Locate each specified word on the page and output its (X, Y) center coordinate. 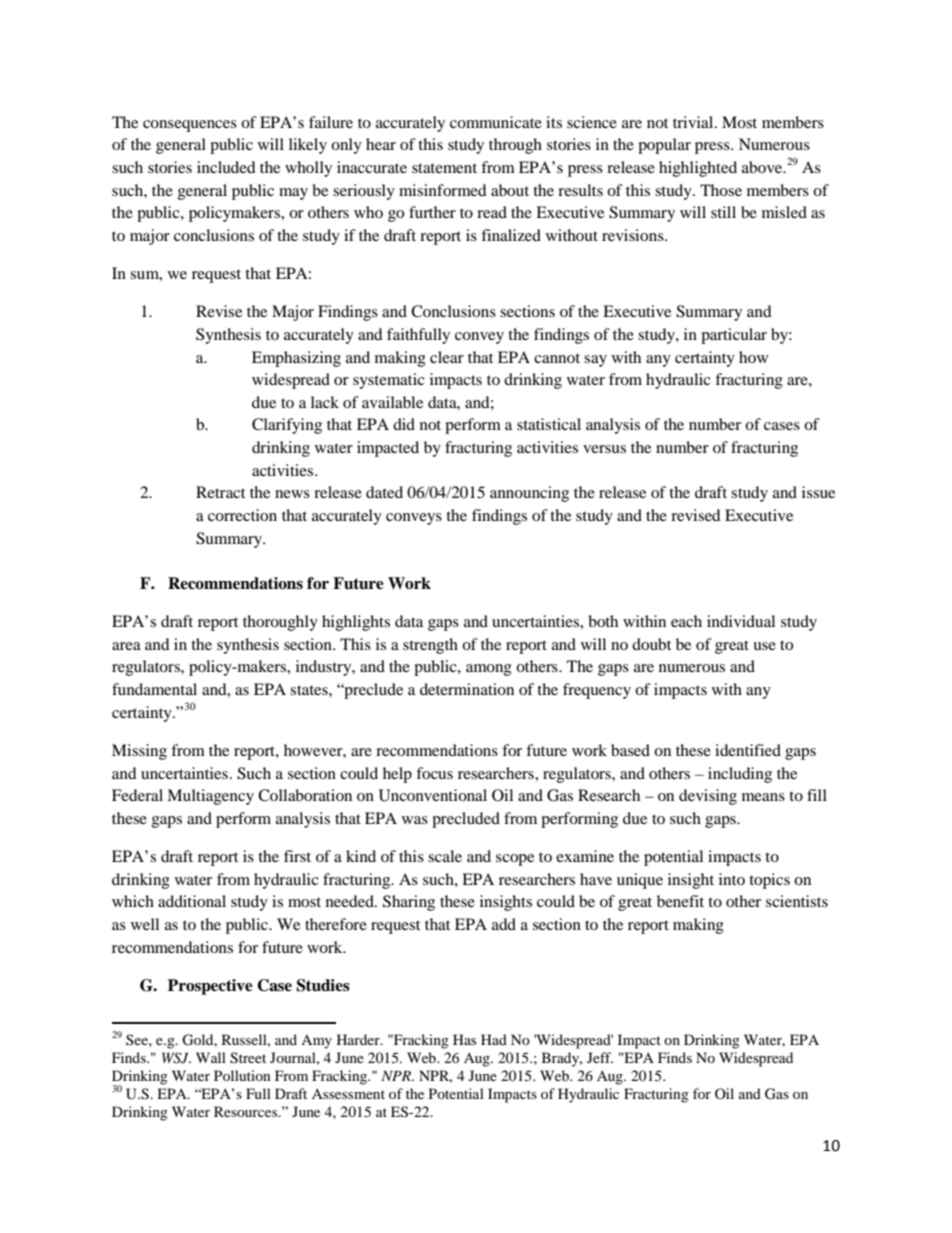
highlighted (698, 169)
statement (444, 168)
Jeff (600, 1057)
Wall (211, 1057)
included (226, 167)
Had (494, 1039)
